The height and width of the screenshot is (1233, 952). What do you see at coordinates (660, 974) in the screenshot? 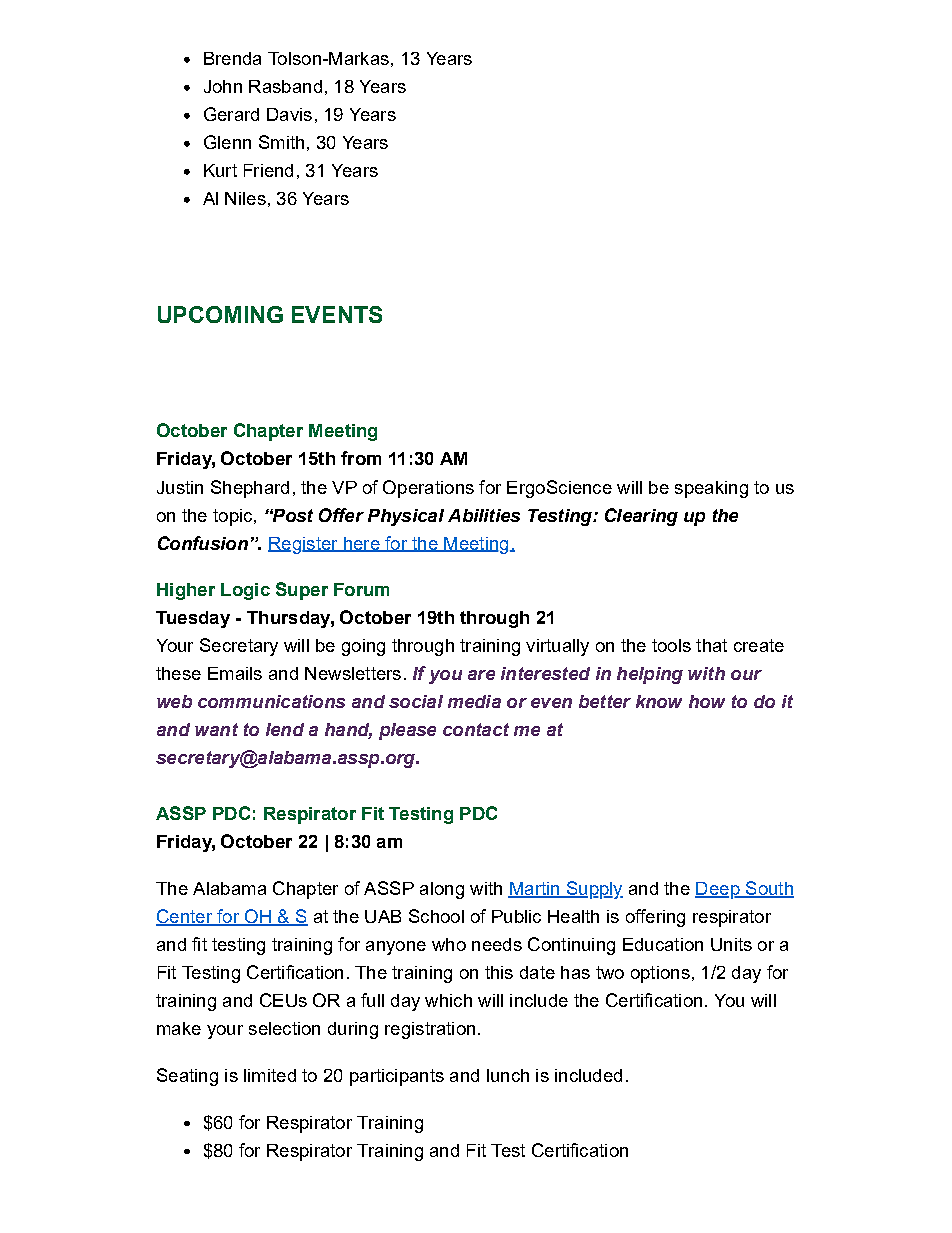
I see `options` at bounding box center [660, 974].
